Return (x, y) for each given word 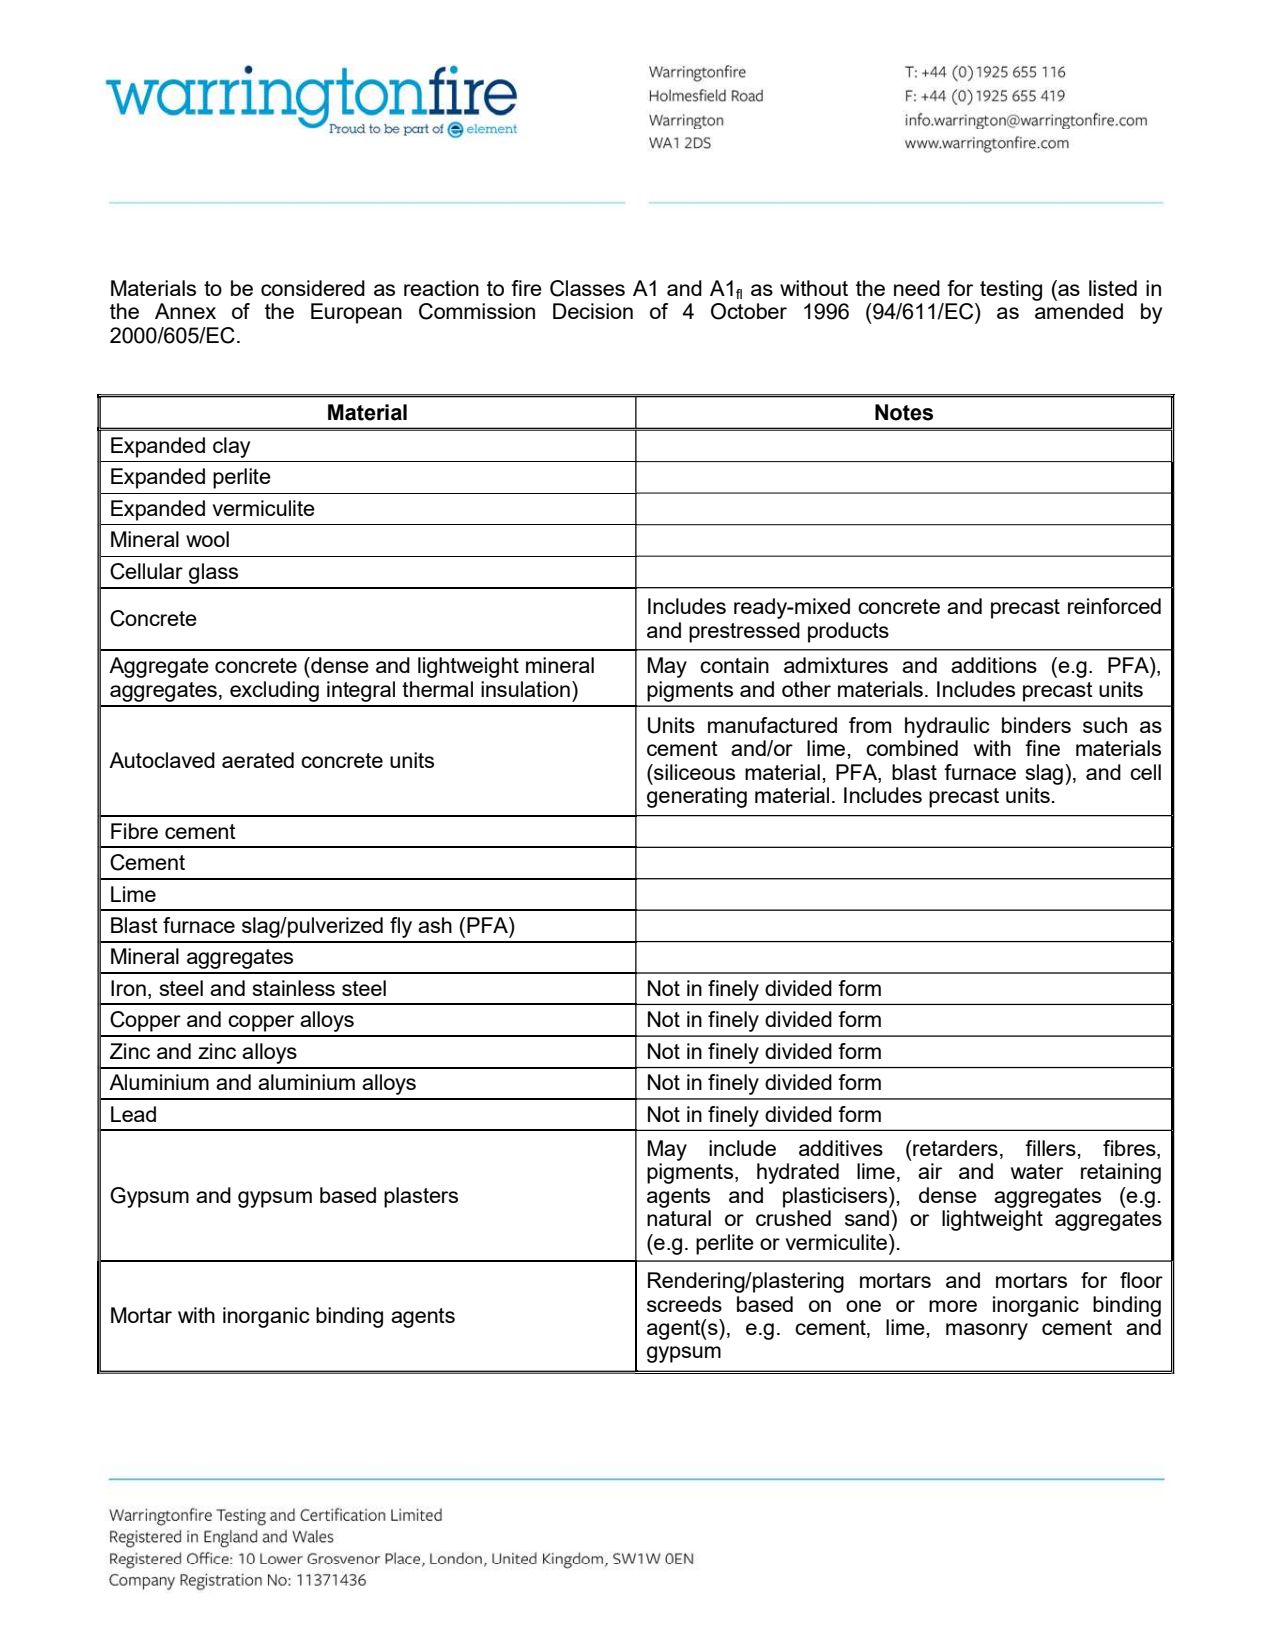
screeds (684, 1304)
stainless (294, 988)
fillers (1051, 1148)
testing (1011, 290)
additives (841, 1148)
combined (912, 748)
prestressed (744, 632)
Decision (593, 311)
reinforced (1114, 606)
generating (697, 797)
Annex (185, 311)
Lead (133, 1114)
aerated (258, 760)
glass (213, 573)
